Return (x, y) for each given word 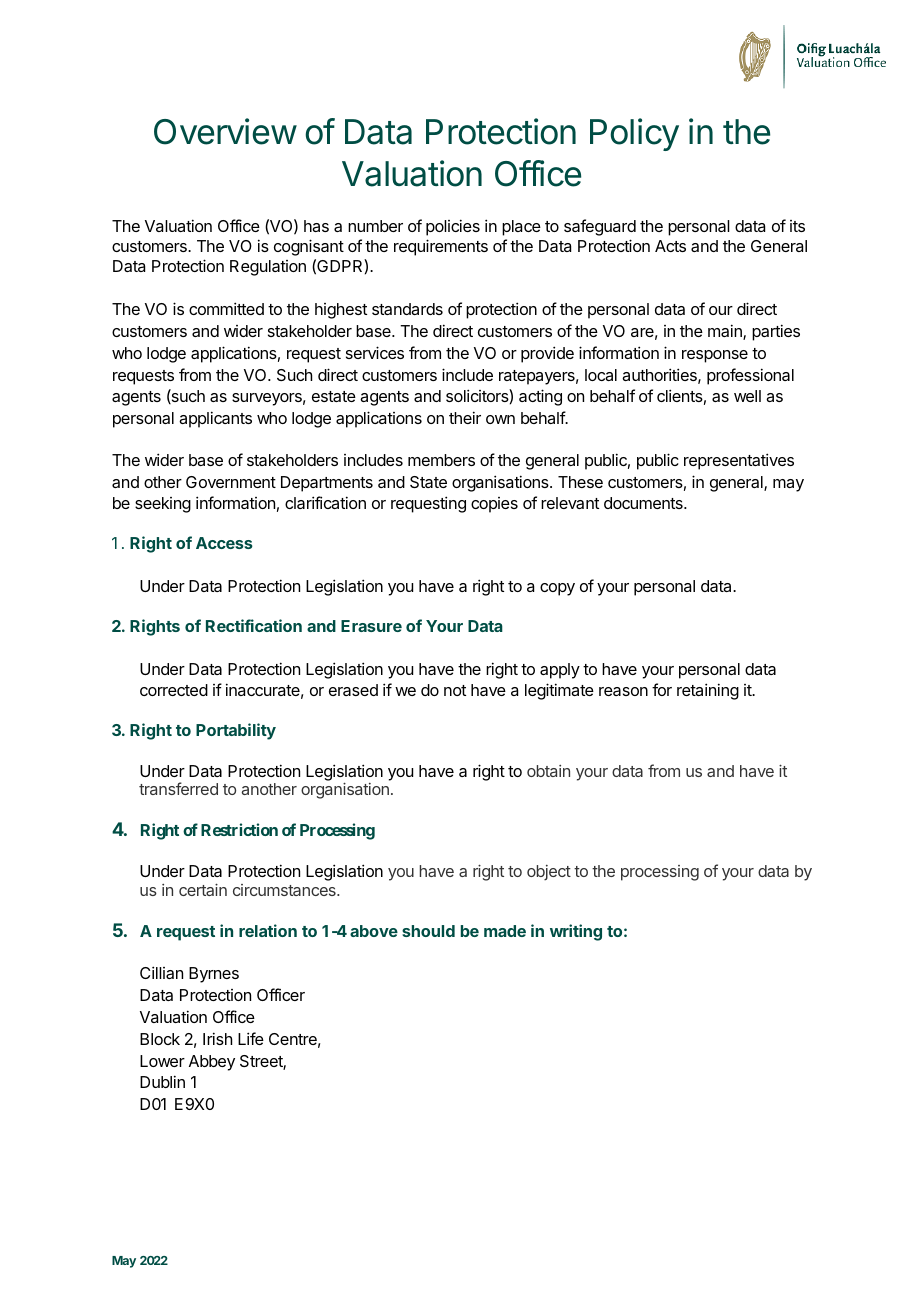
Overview (225, 131)
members (441, 460)
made (505, 931)
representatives (739, 461)
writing (576, 932)
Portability (236, 731)
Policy (634, 134)
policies (453, 227)
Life (251, 1038)
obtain (548, 771)
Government (231, 482)
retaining (708, 691)
